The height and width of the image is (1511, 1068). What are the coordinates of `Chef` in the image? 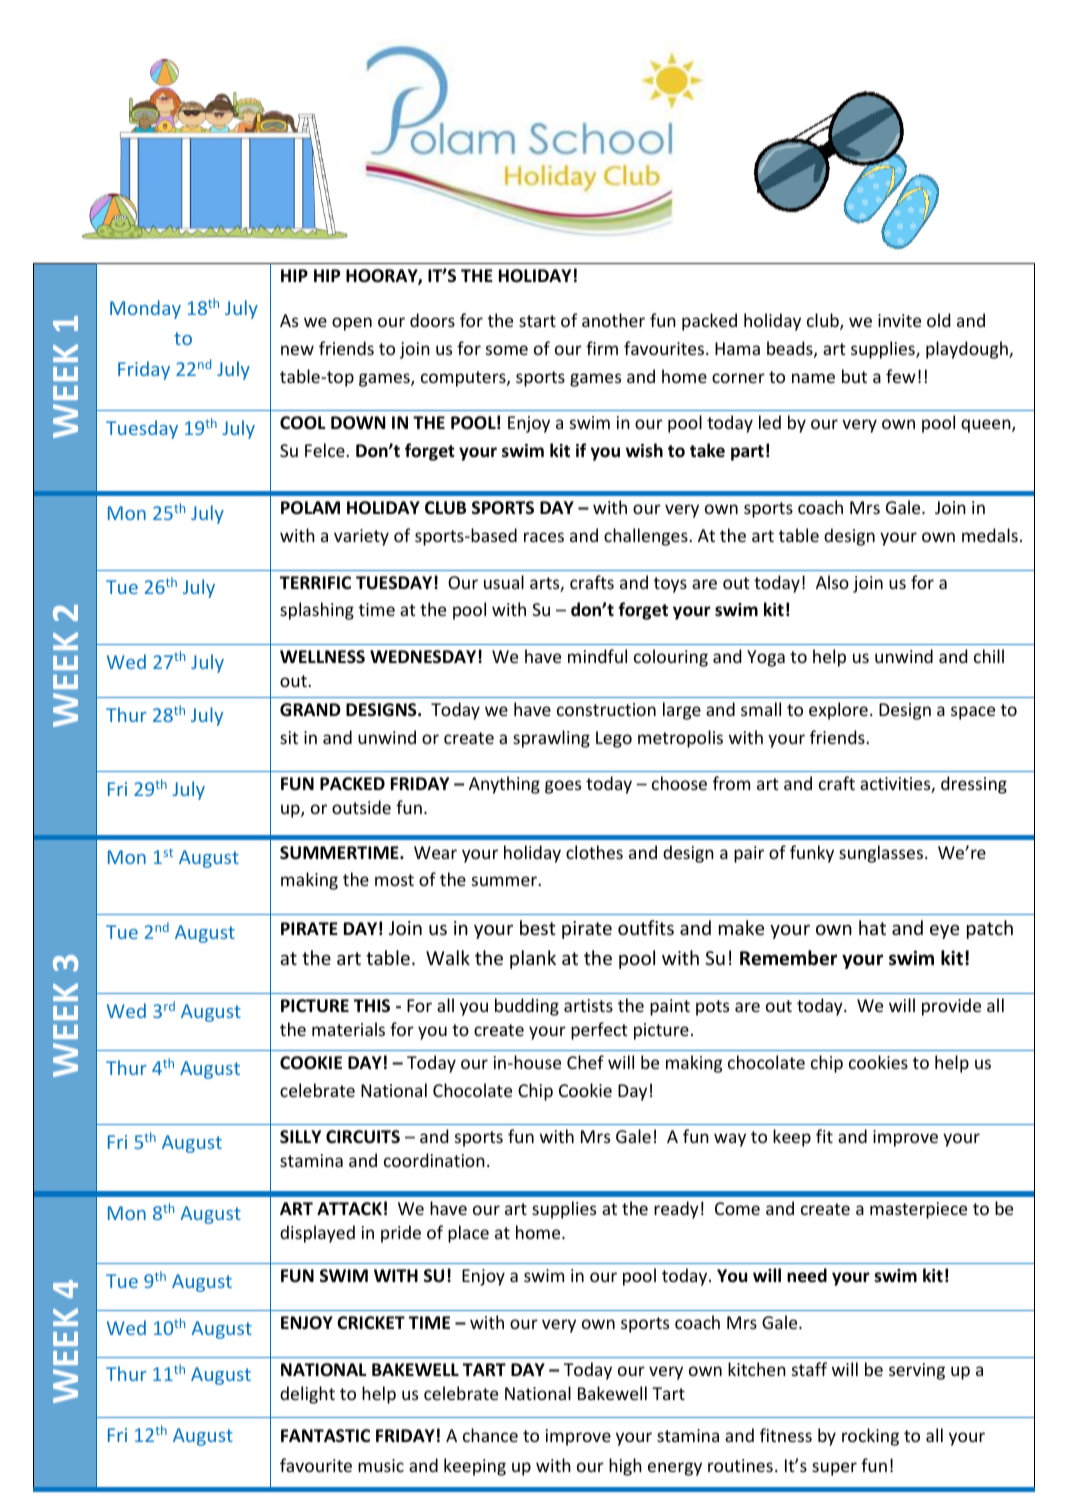 It's located at (585, 1062).
